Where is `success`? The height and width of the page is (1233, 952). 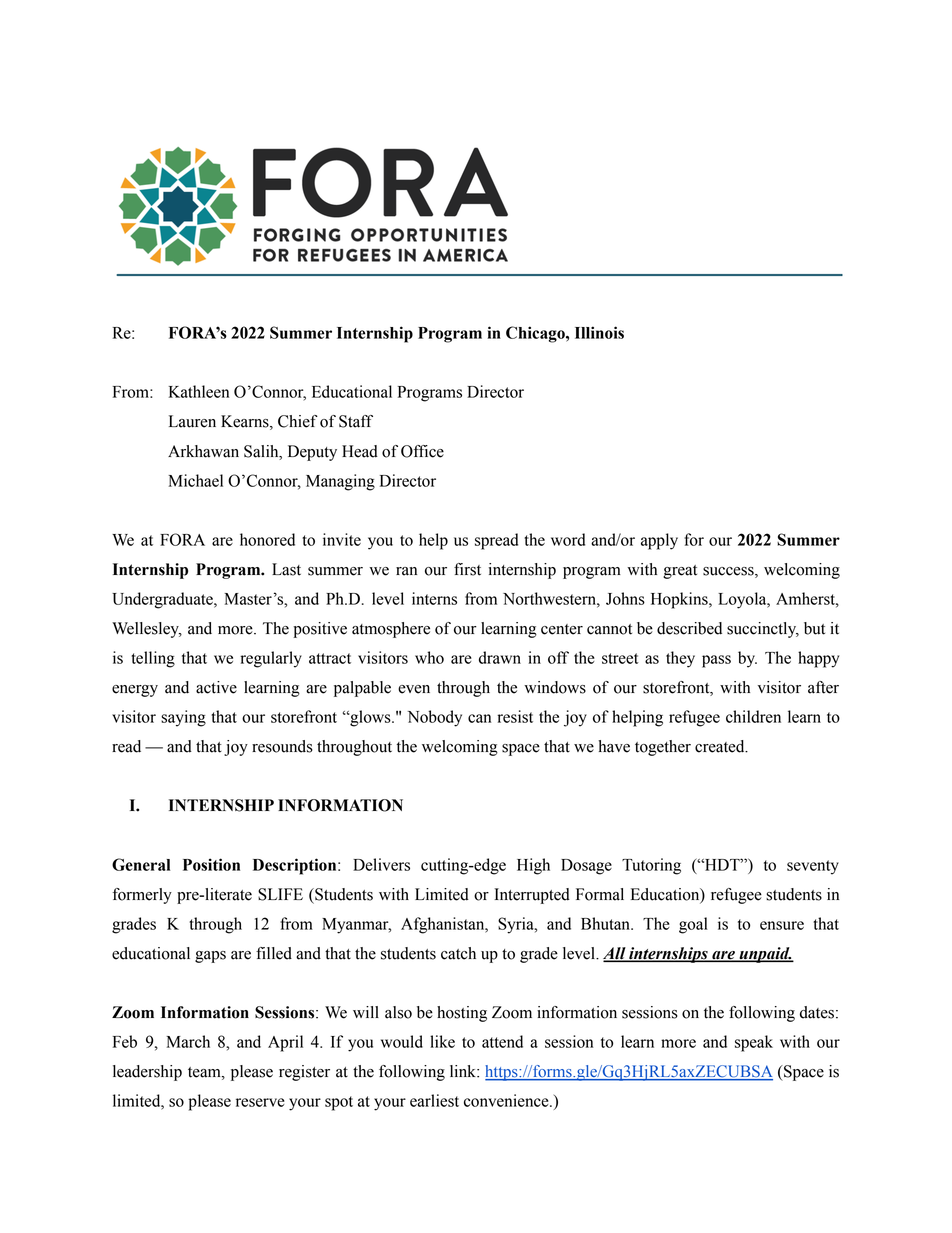
success is located at coordinates (729, 572).
